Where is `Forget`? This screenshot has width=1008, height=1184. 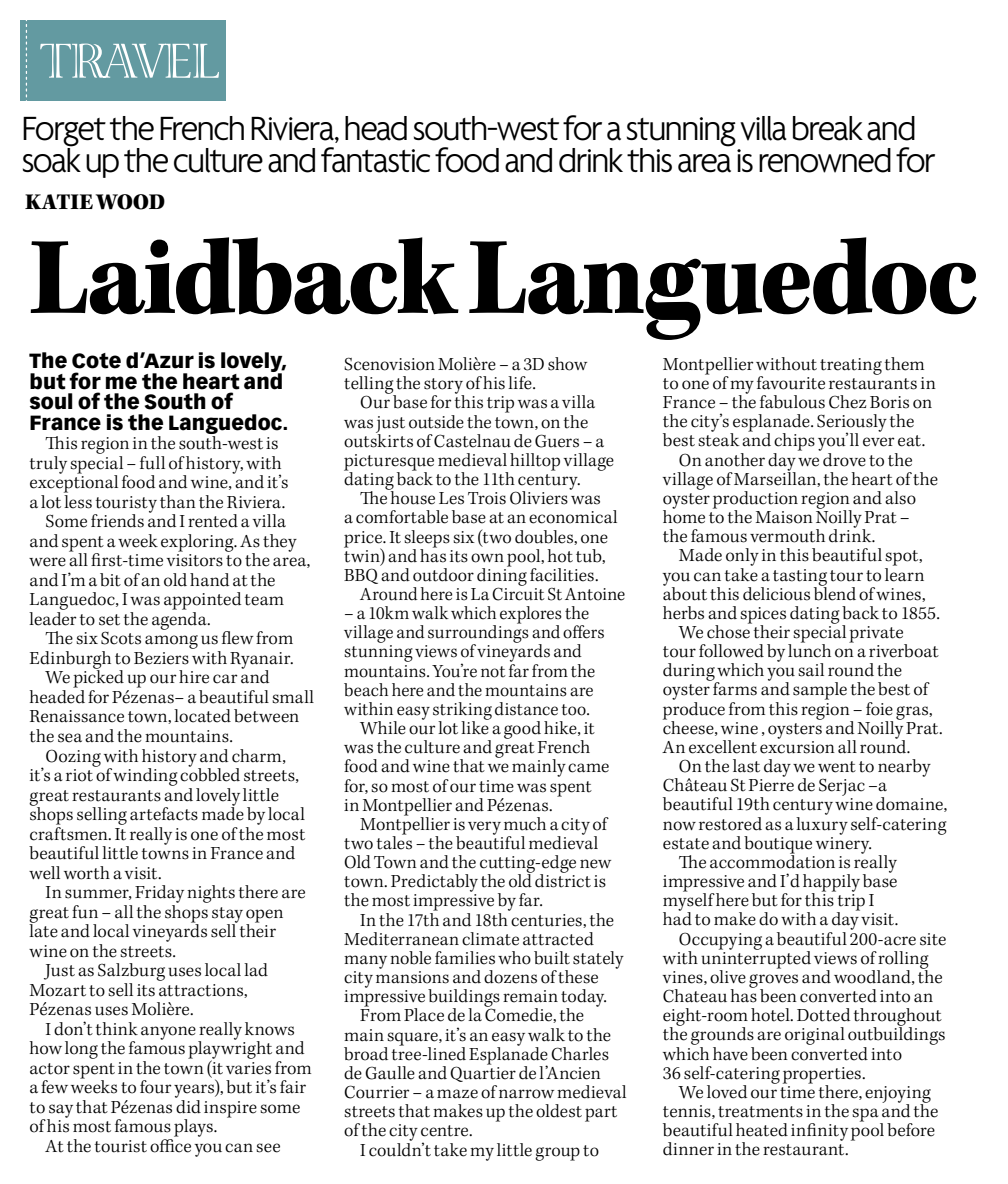
Forget is located at coordinates (64, 133).
